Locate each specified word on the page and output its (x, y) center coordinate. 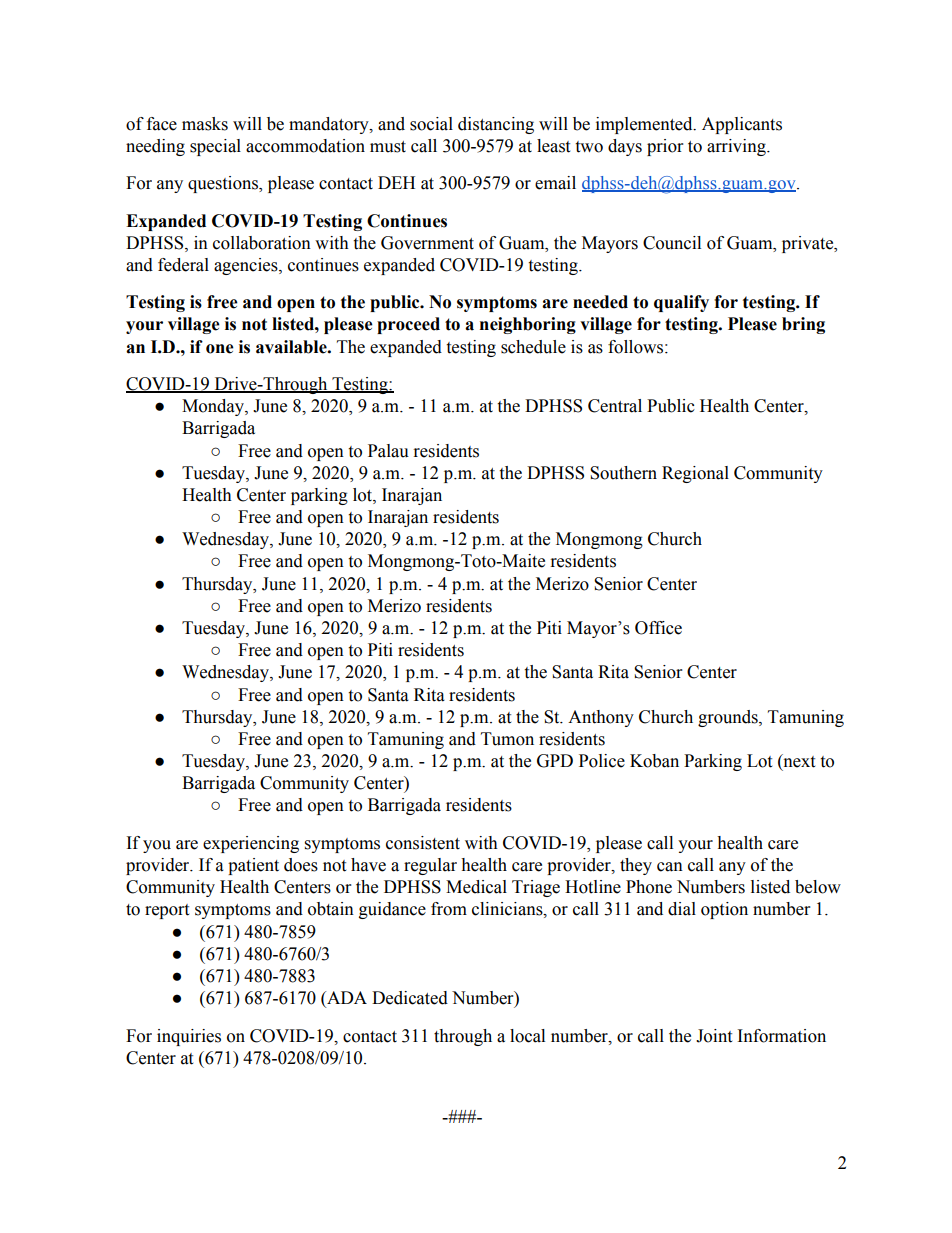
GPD (555, 761)
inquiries (189, 1037)
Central (615, 406)
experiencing (251, 844)
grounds (729, 718)
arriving (737, 147)
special (215, 147)
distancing (496, 125)
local (527, 1036)
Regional (695, 474)
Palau (388, 451)
